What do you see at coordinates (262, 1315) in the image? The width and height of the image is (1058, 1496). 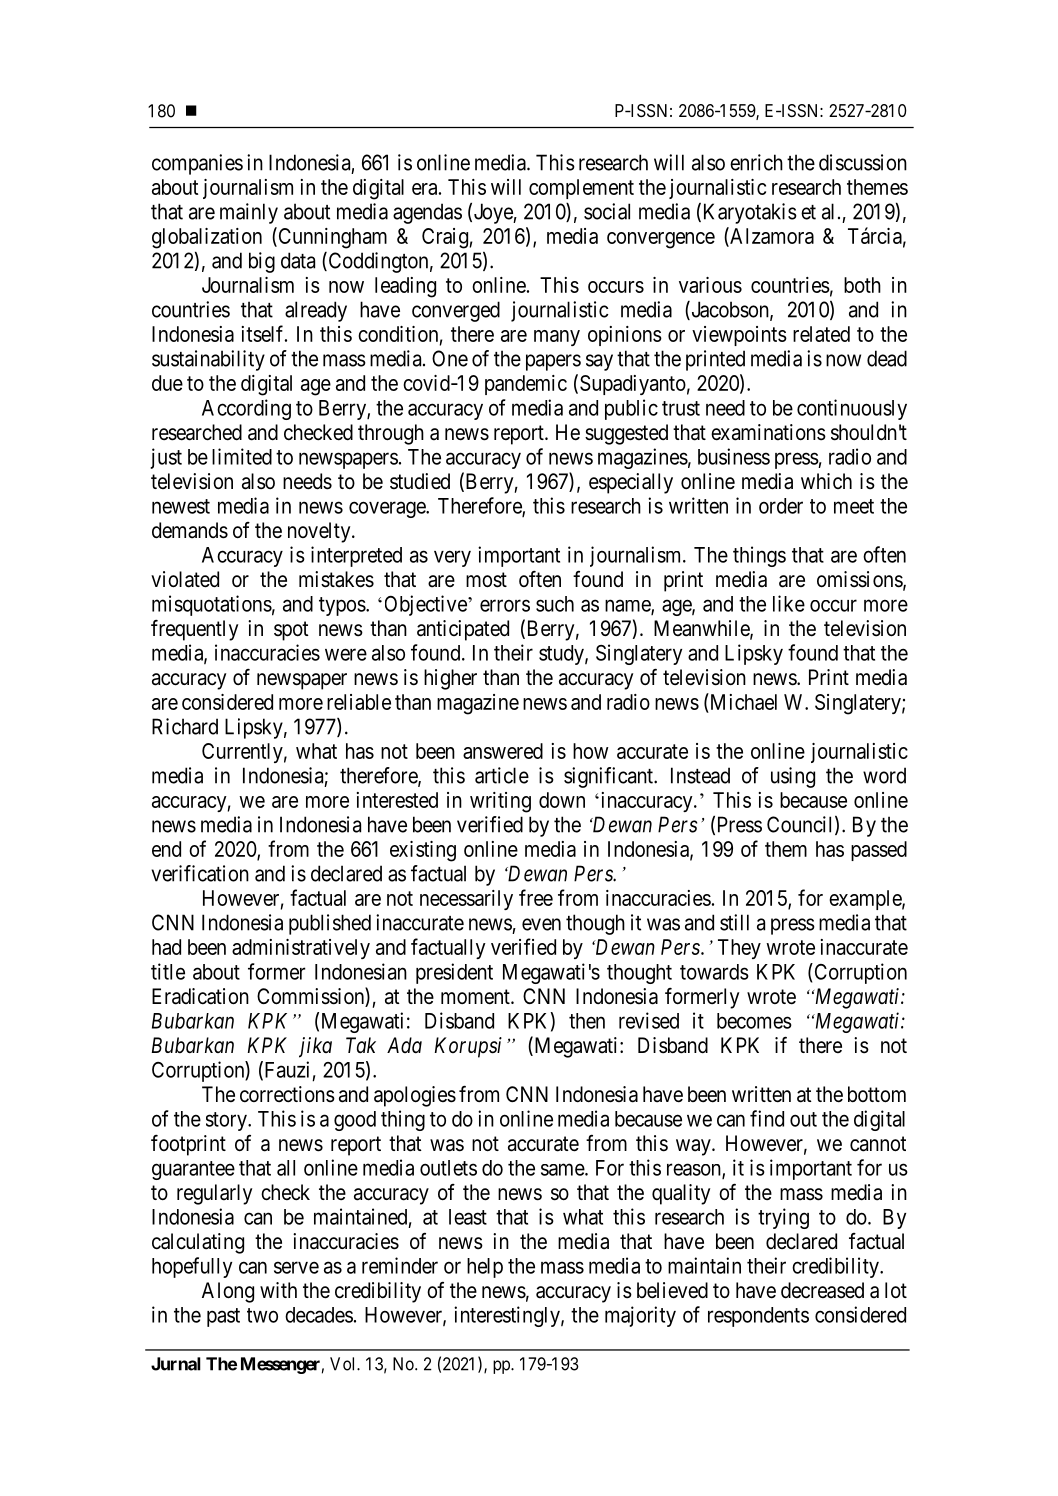 I see `two` at bounding box center [262, 1315].
